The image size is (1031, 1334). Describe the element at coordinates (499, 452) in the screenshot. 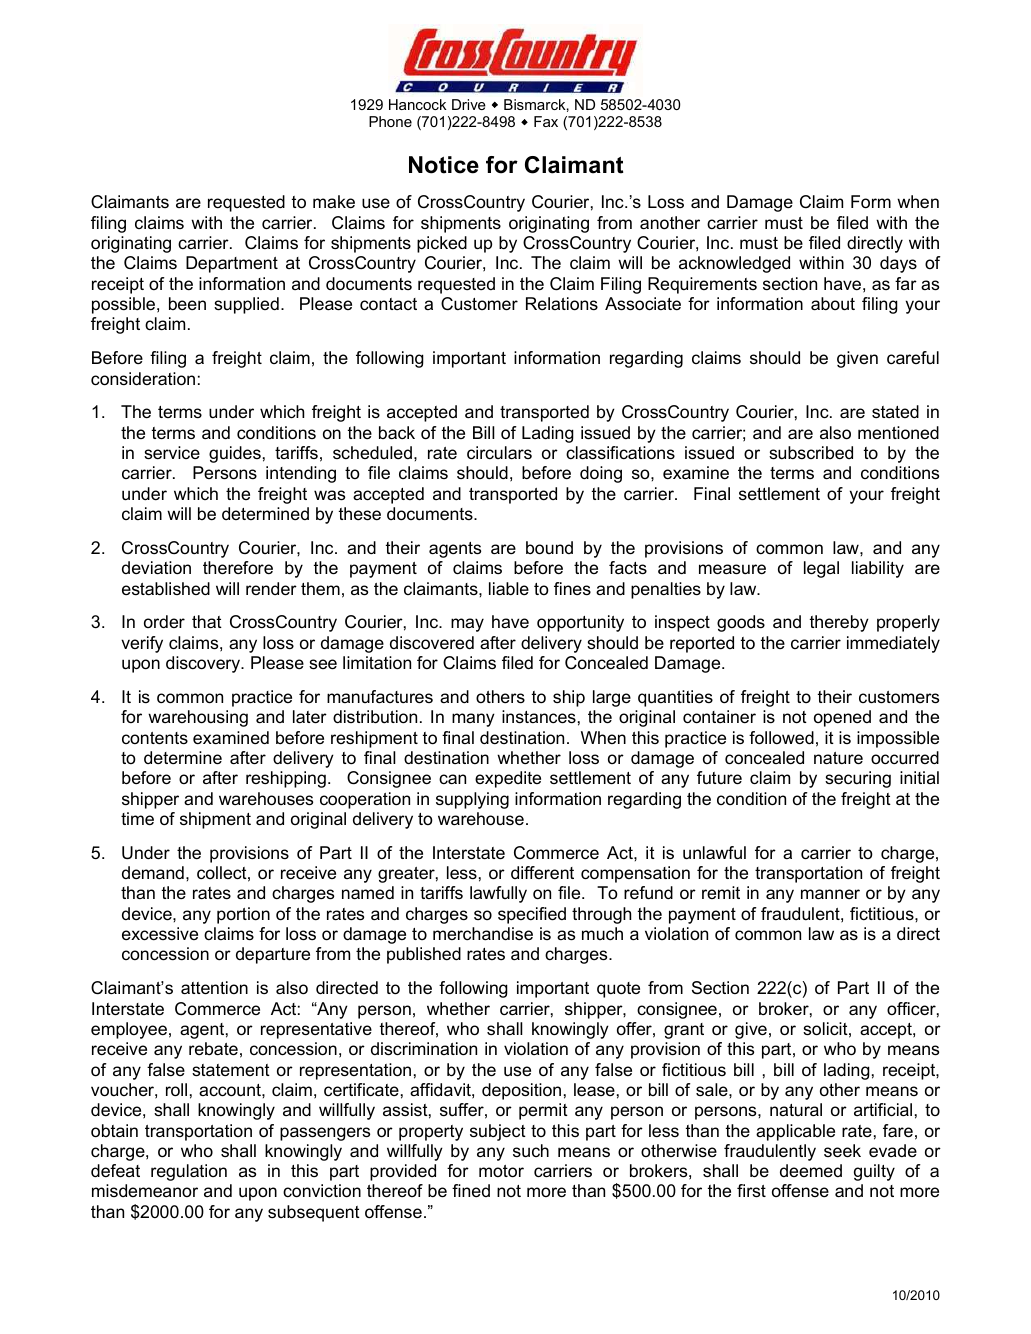

I see `circulars` at that location.
